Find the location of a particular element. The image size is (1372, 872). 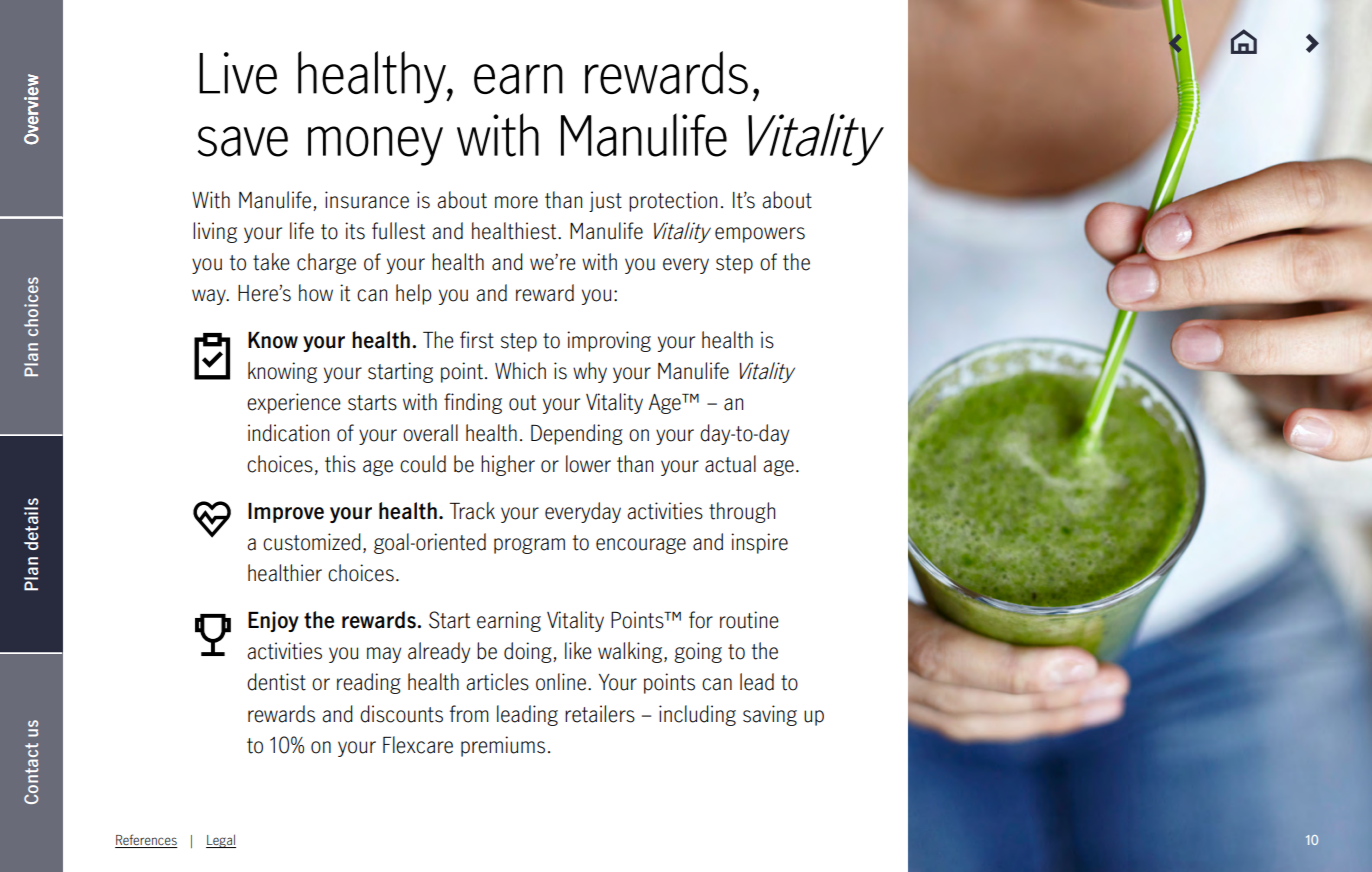

premiums is located at coordinates (503, 746).
